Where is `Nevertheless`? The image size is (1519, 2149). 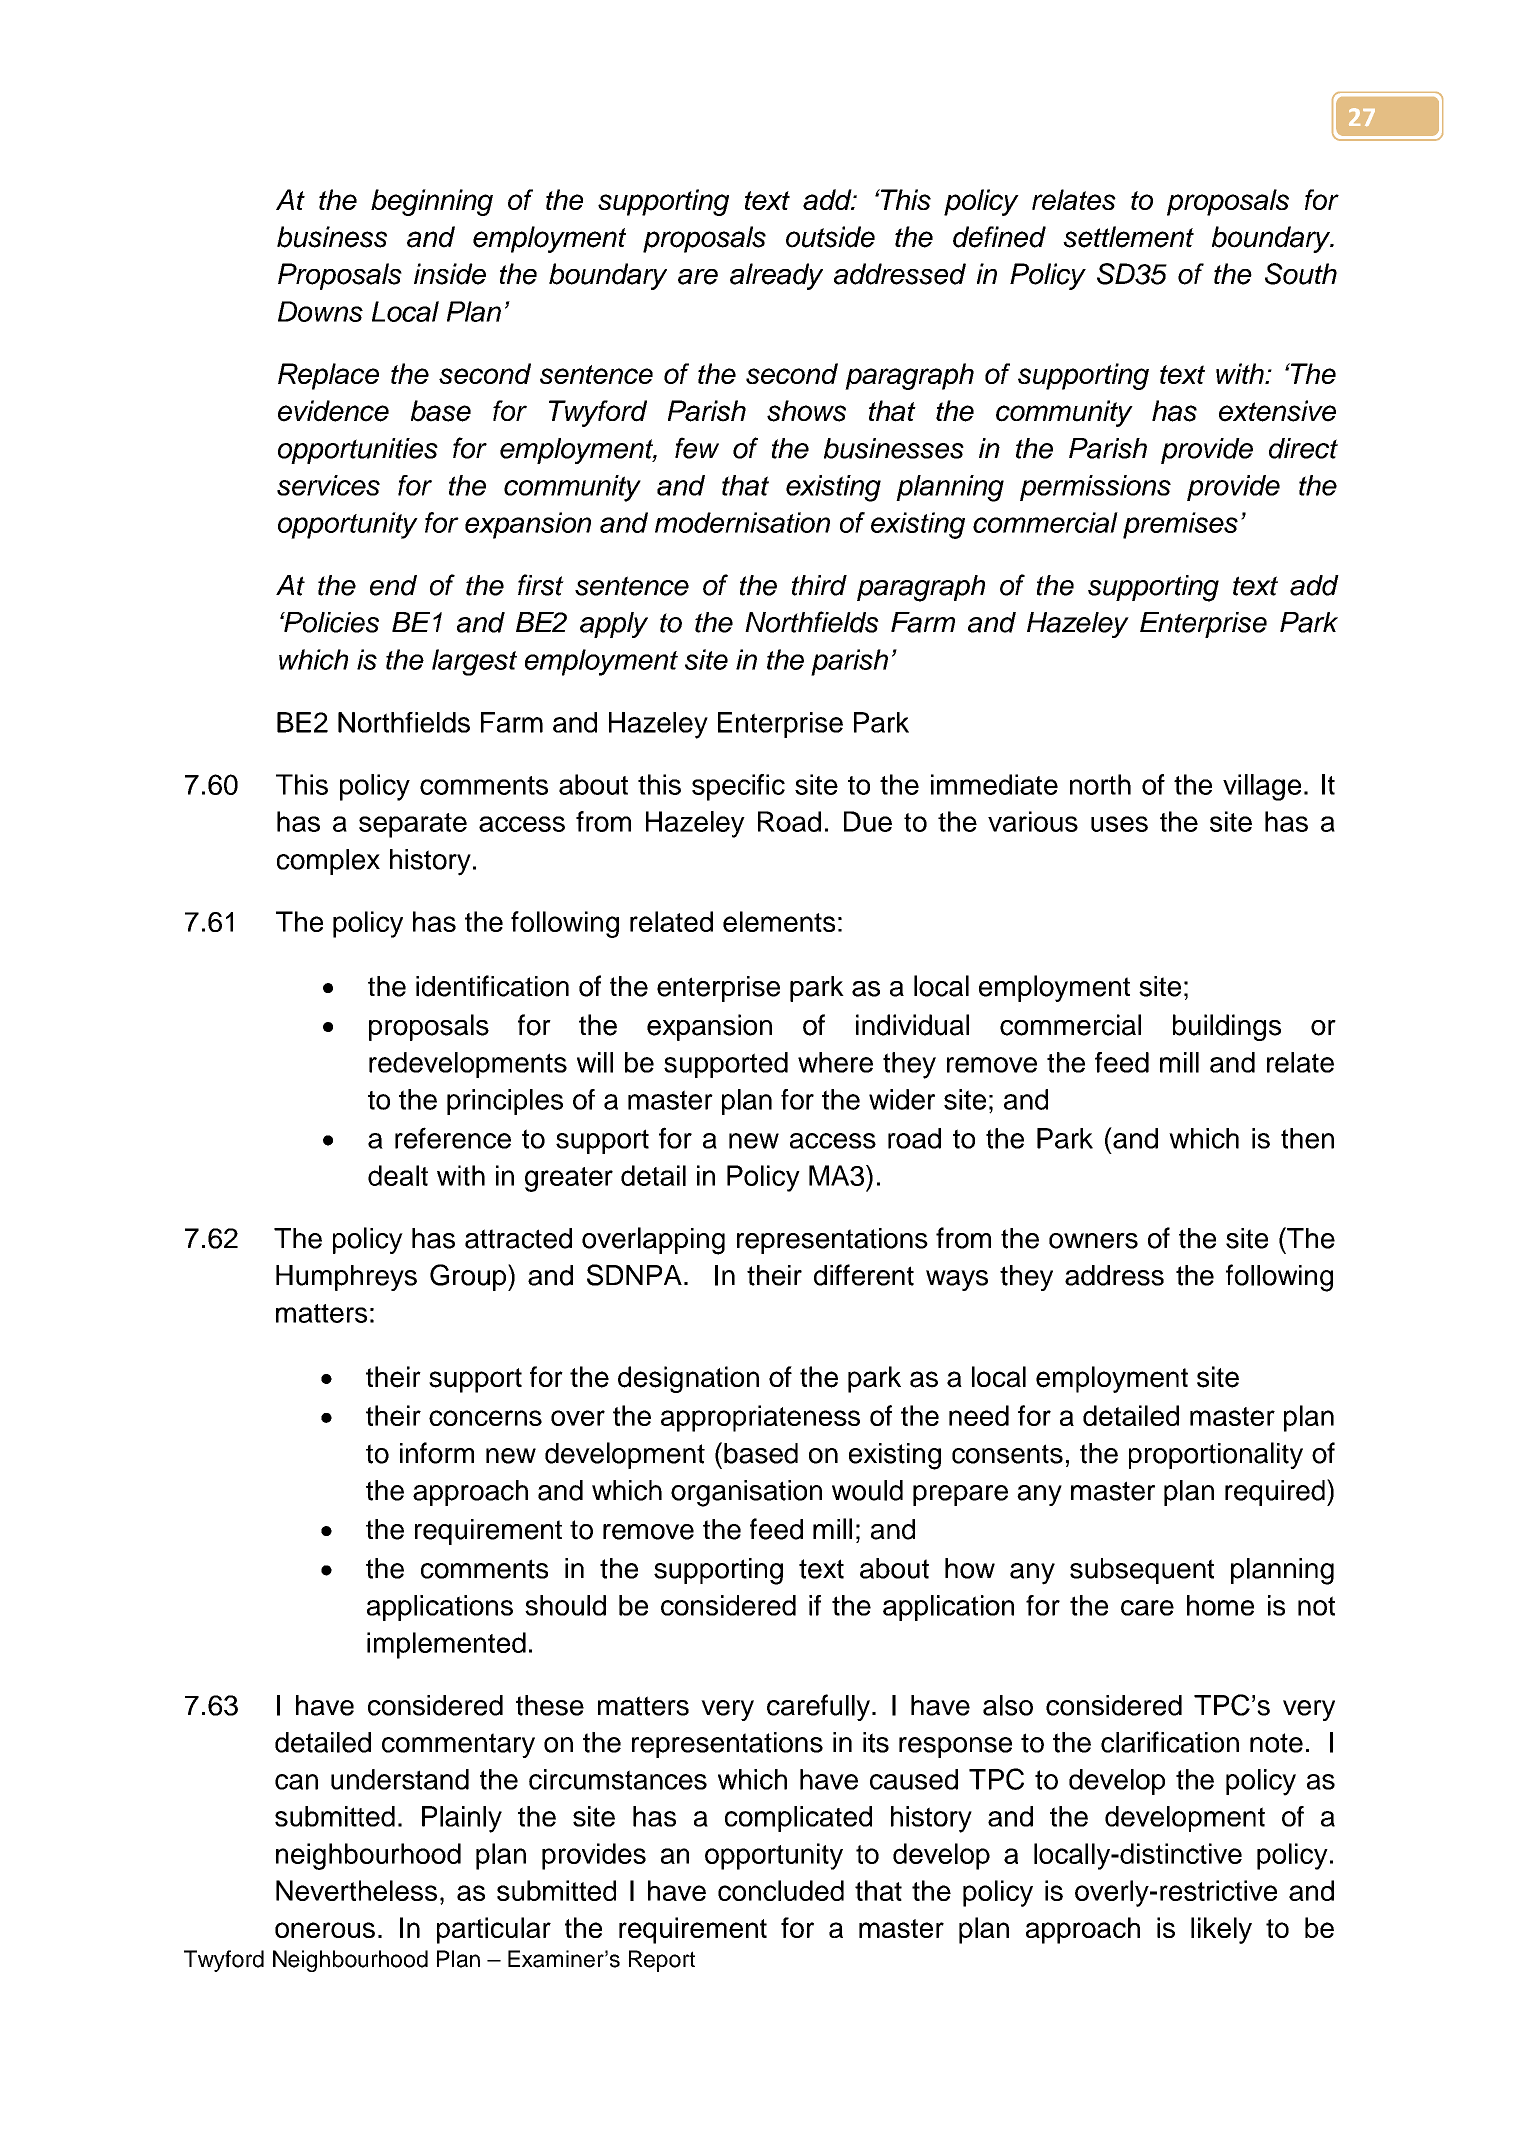 Nevertheless is located at coordinates (356, 1890).
